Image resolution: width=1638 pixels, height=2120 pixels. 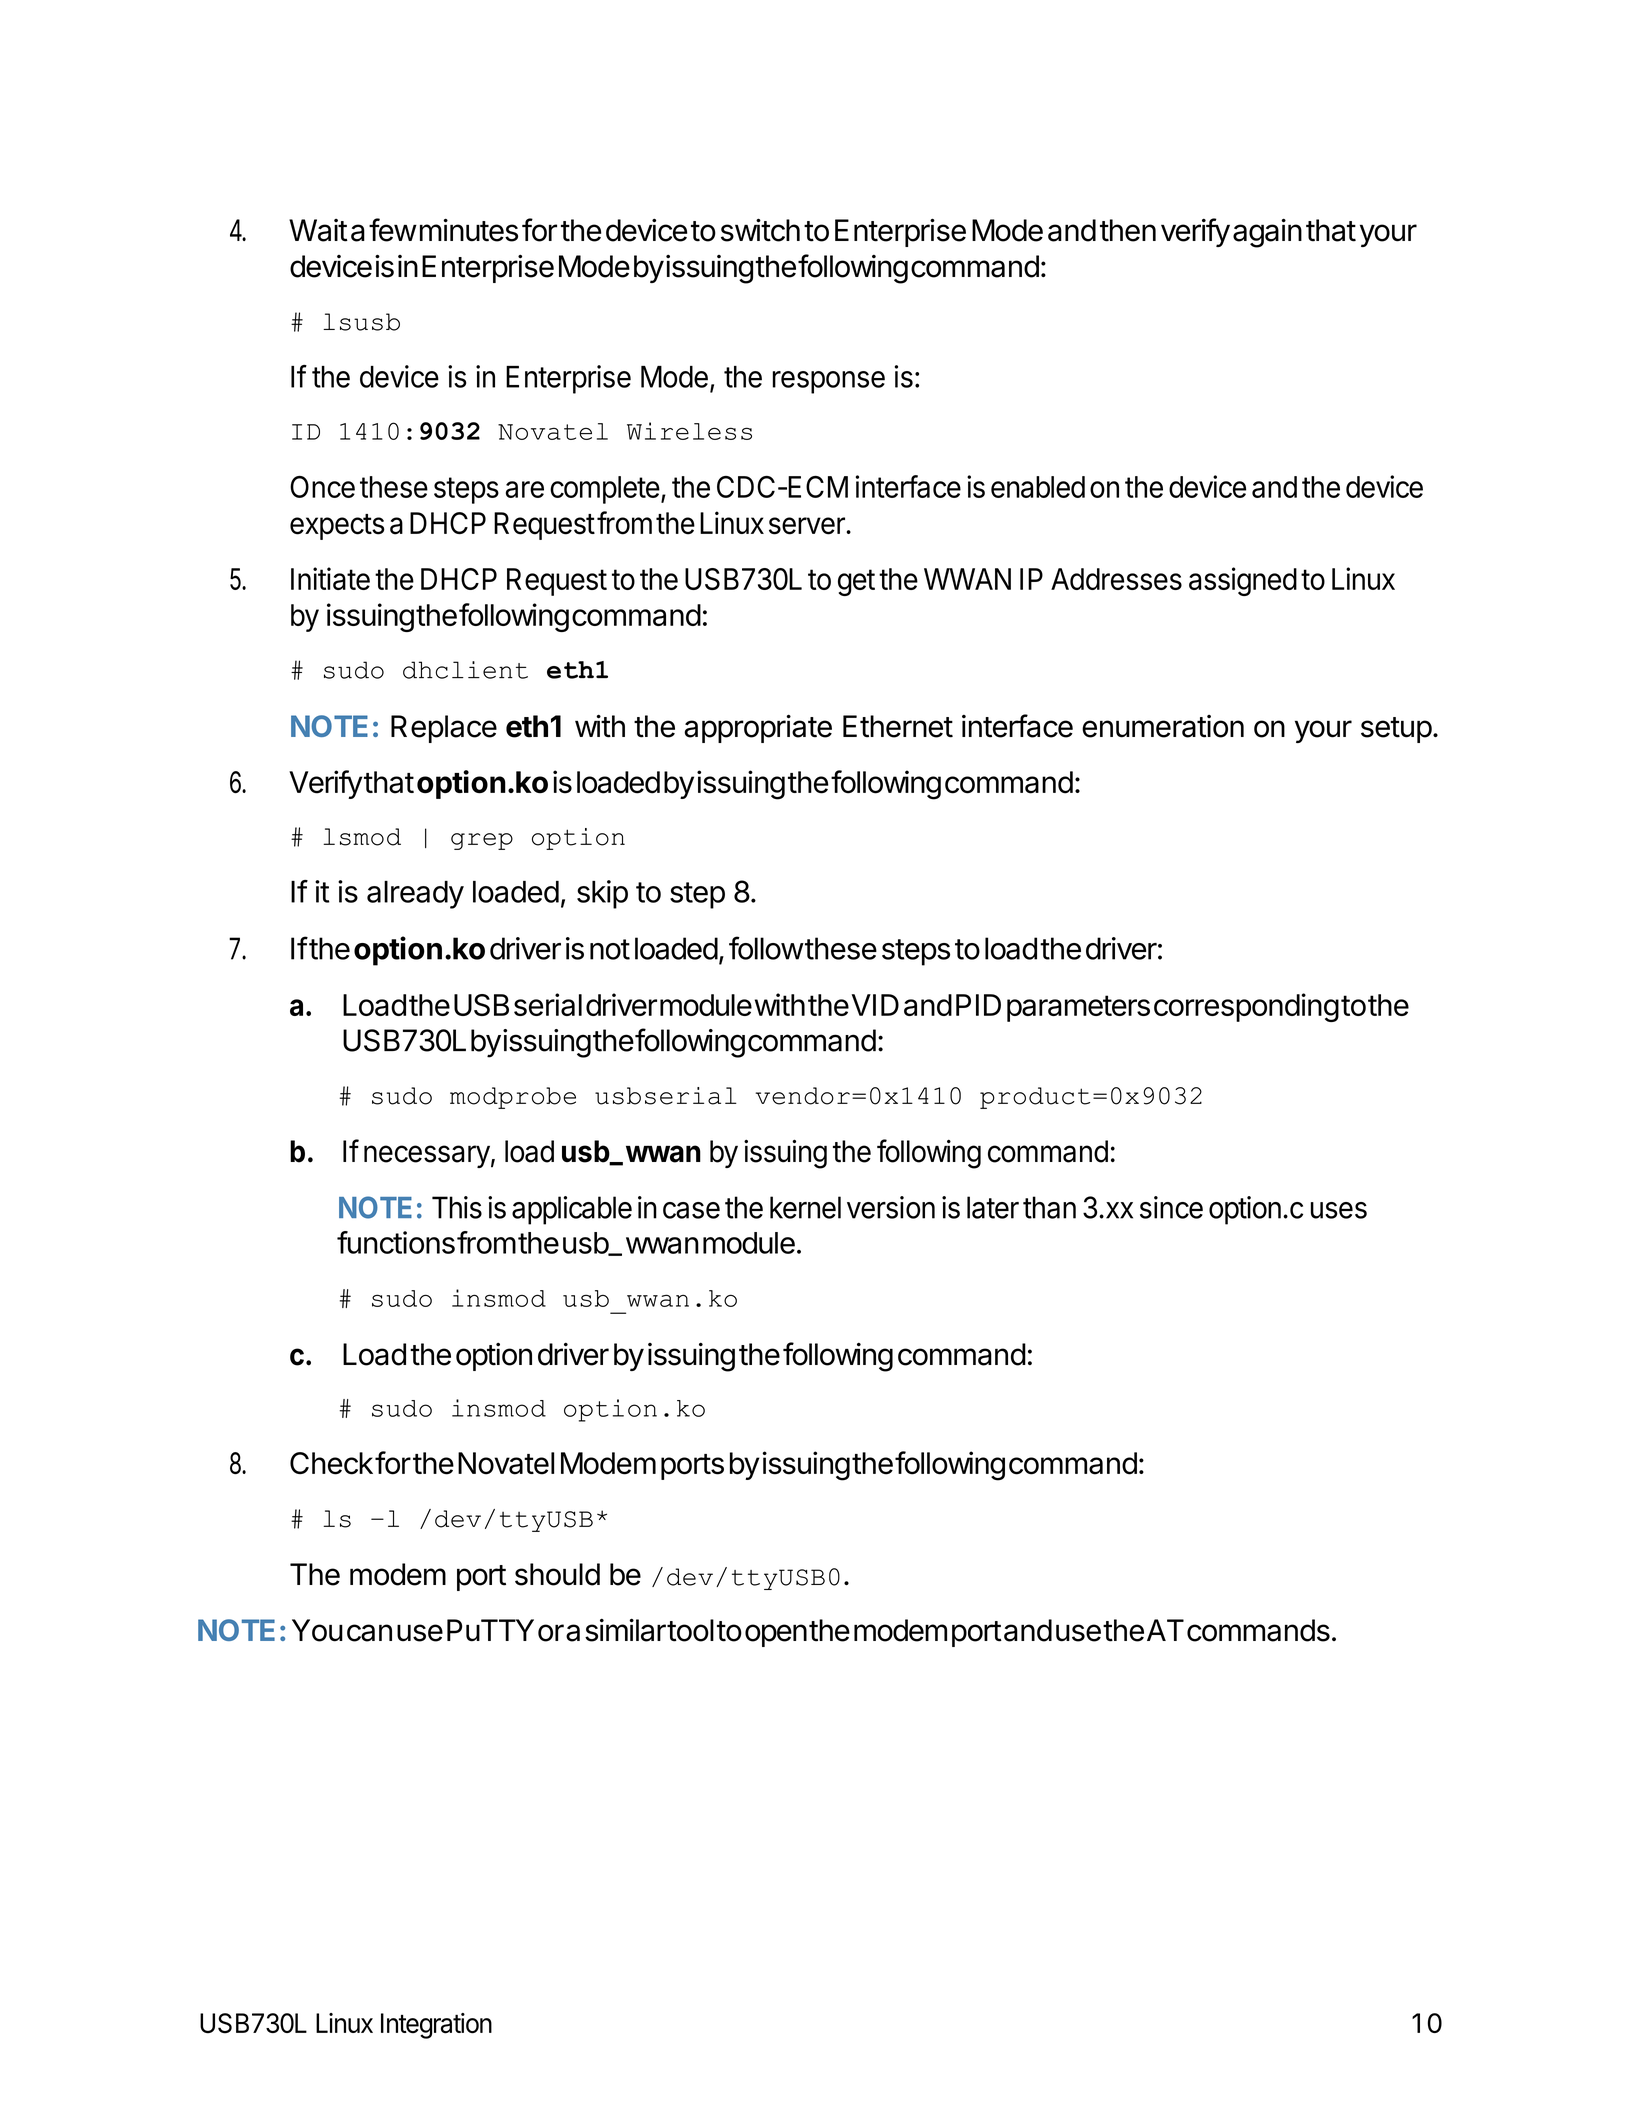 What do you see at coordinates (465, 670) in the screenshot?
I see `dhclient` at bounding box center [465, 670].
